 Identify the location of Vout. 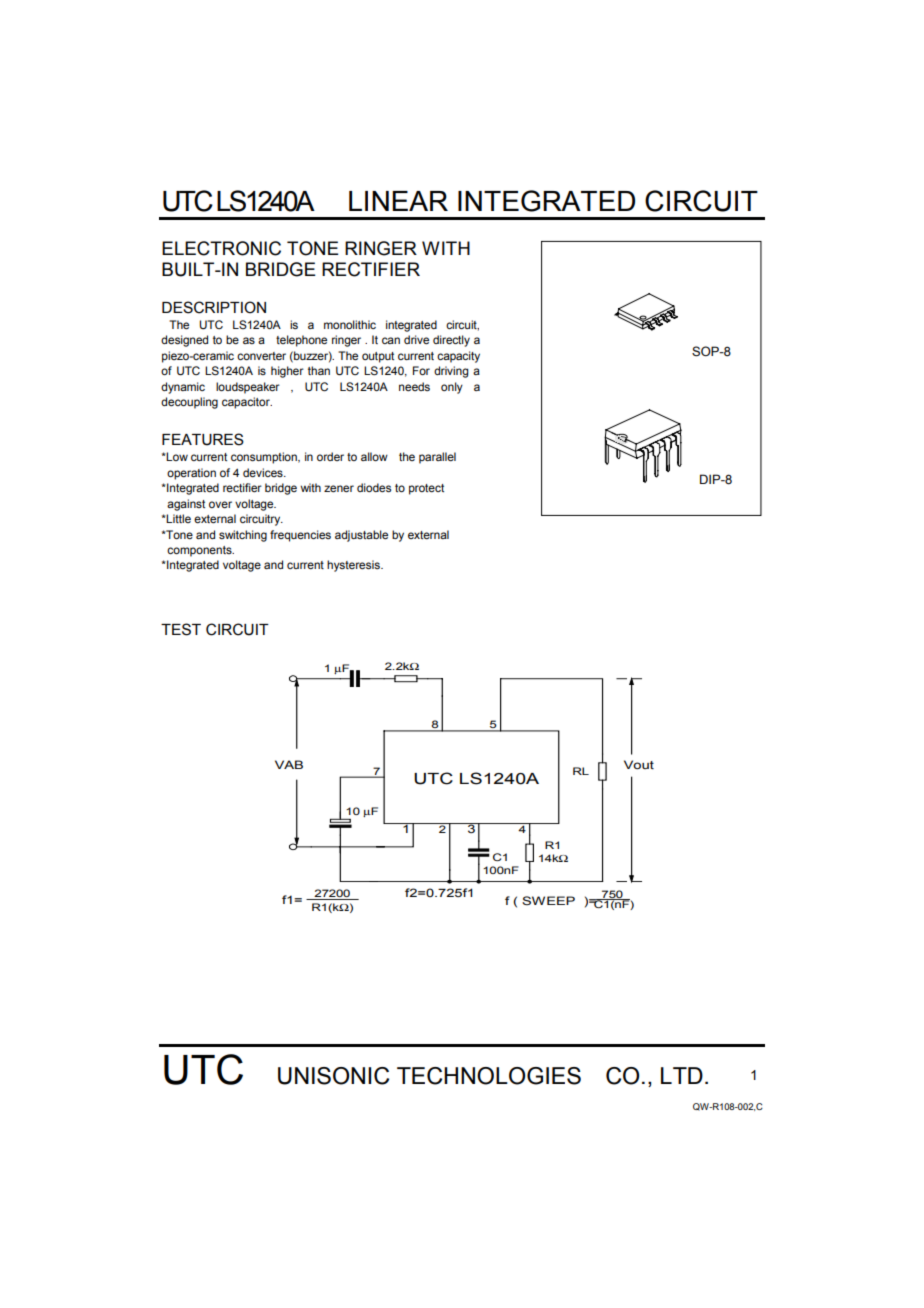
(639, 764).
